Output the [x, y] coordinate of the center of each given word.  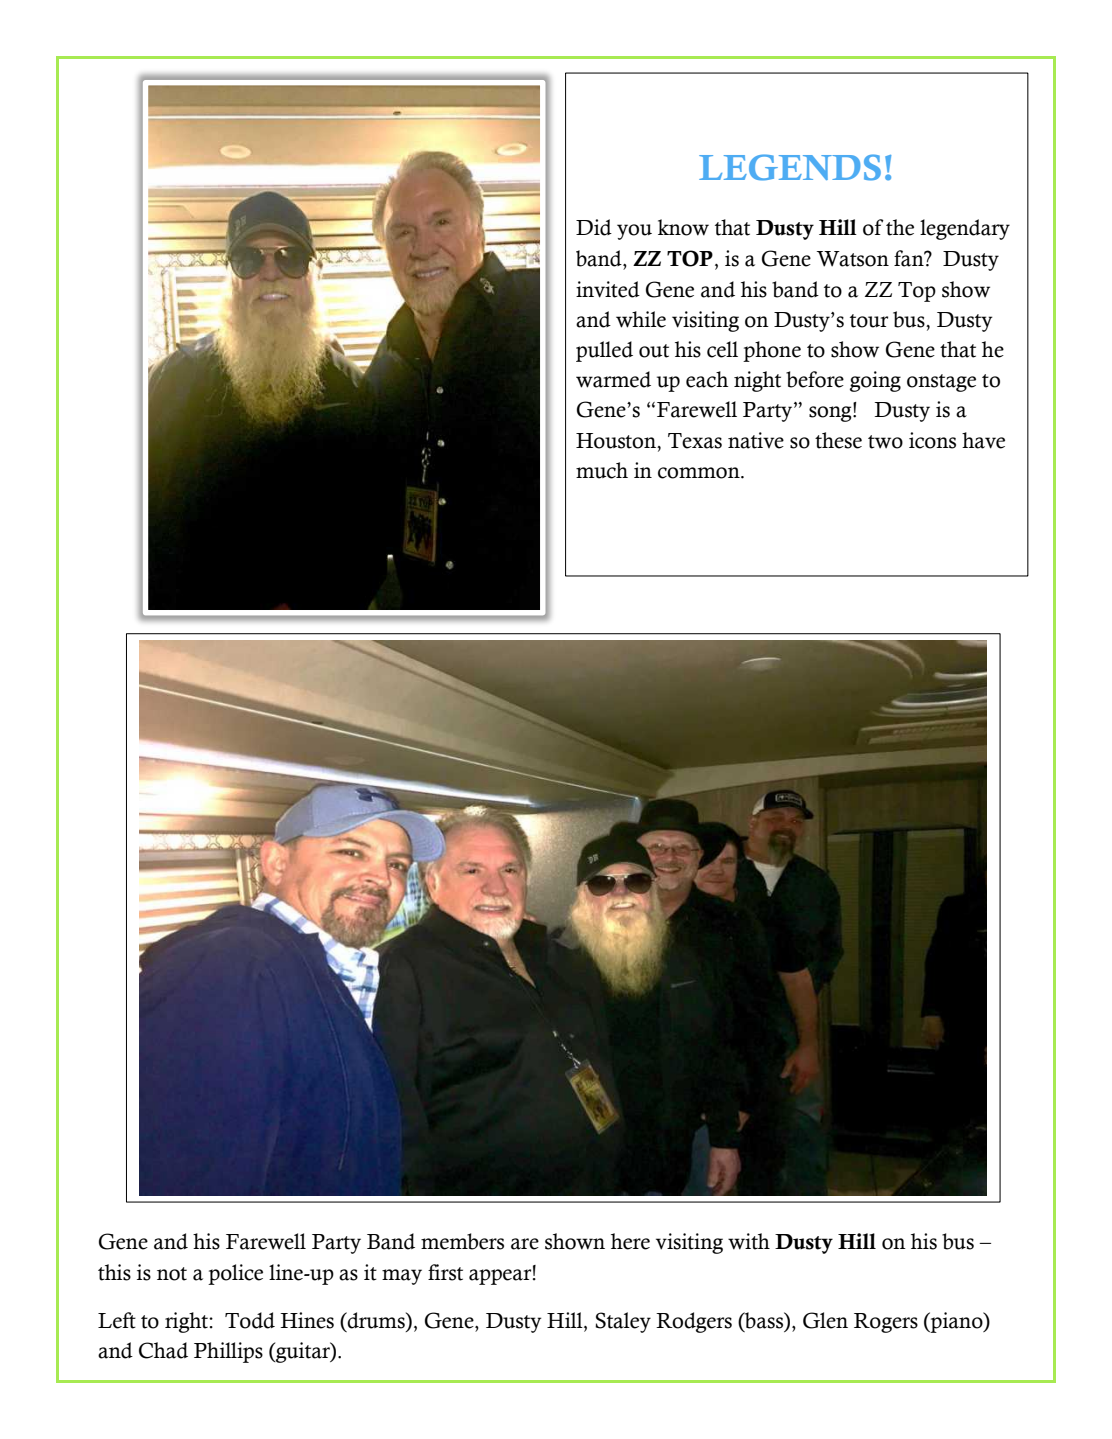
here [630, 1241]
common [700, 473]
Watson [853, 259]
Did [594, 227]
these [838, 440]
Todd [250, 1320]
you [634, 232]
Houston [617, 441]
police [235, 1274]
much [602, 470]
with [749, 1241]
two [885, 442]
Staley [623, 1322]
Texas [695, 441]
